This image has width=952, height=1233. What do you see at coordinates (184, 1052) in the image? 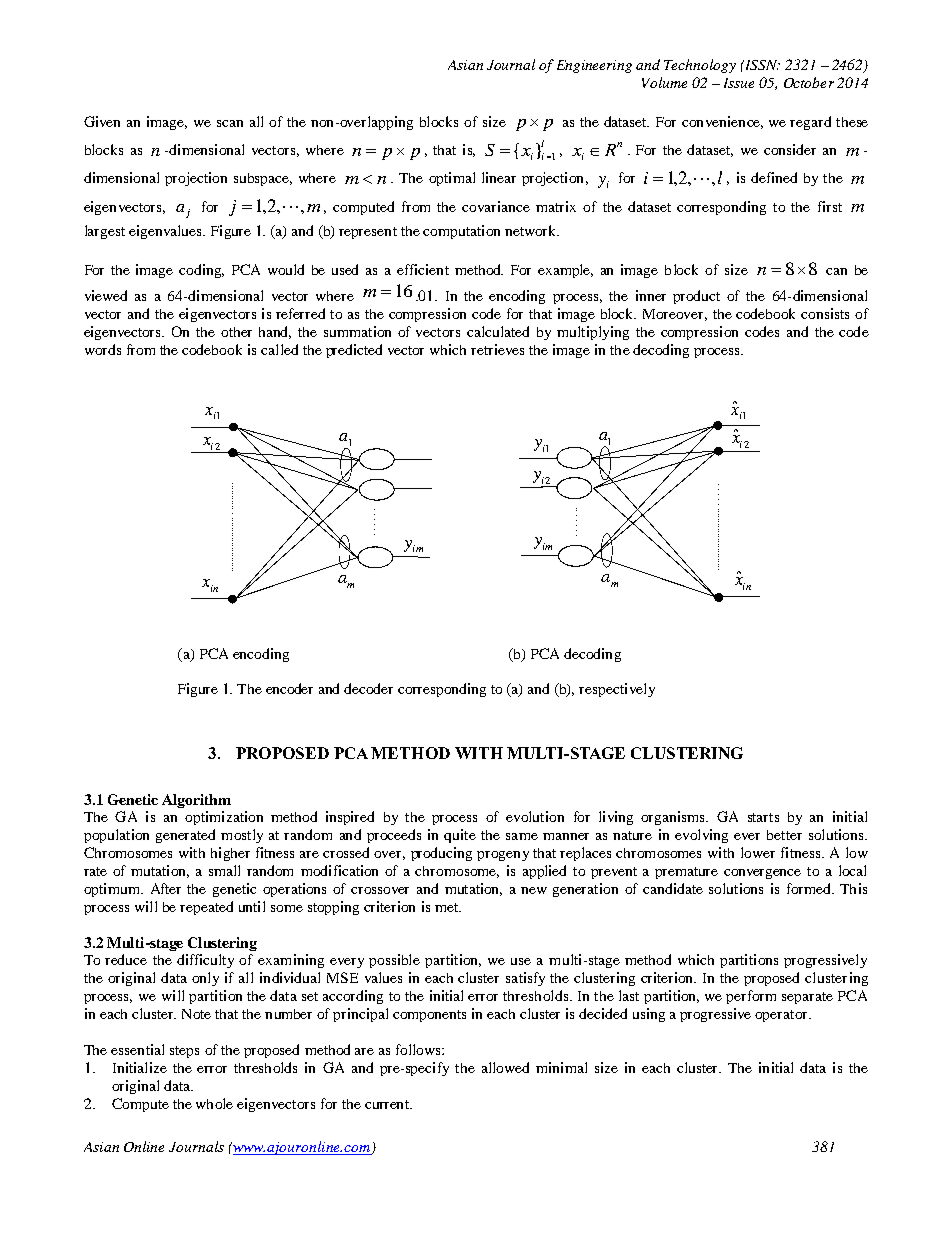
I see `steps` at bounding box center [184, 1052].
